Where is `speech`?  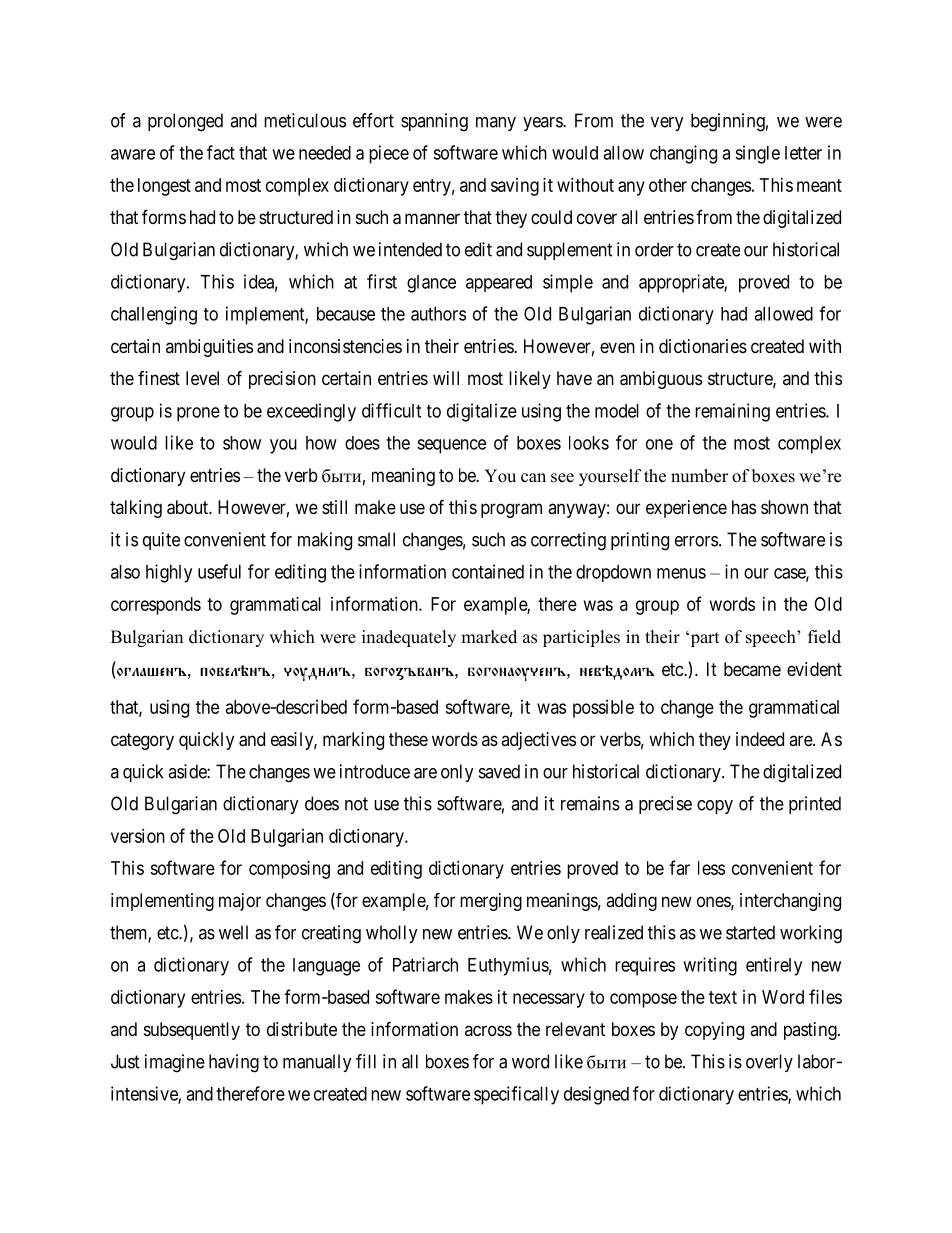
speech is located at coordinates (772, 638).
